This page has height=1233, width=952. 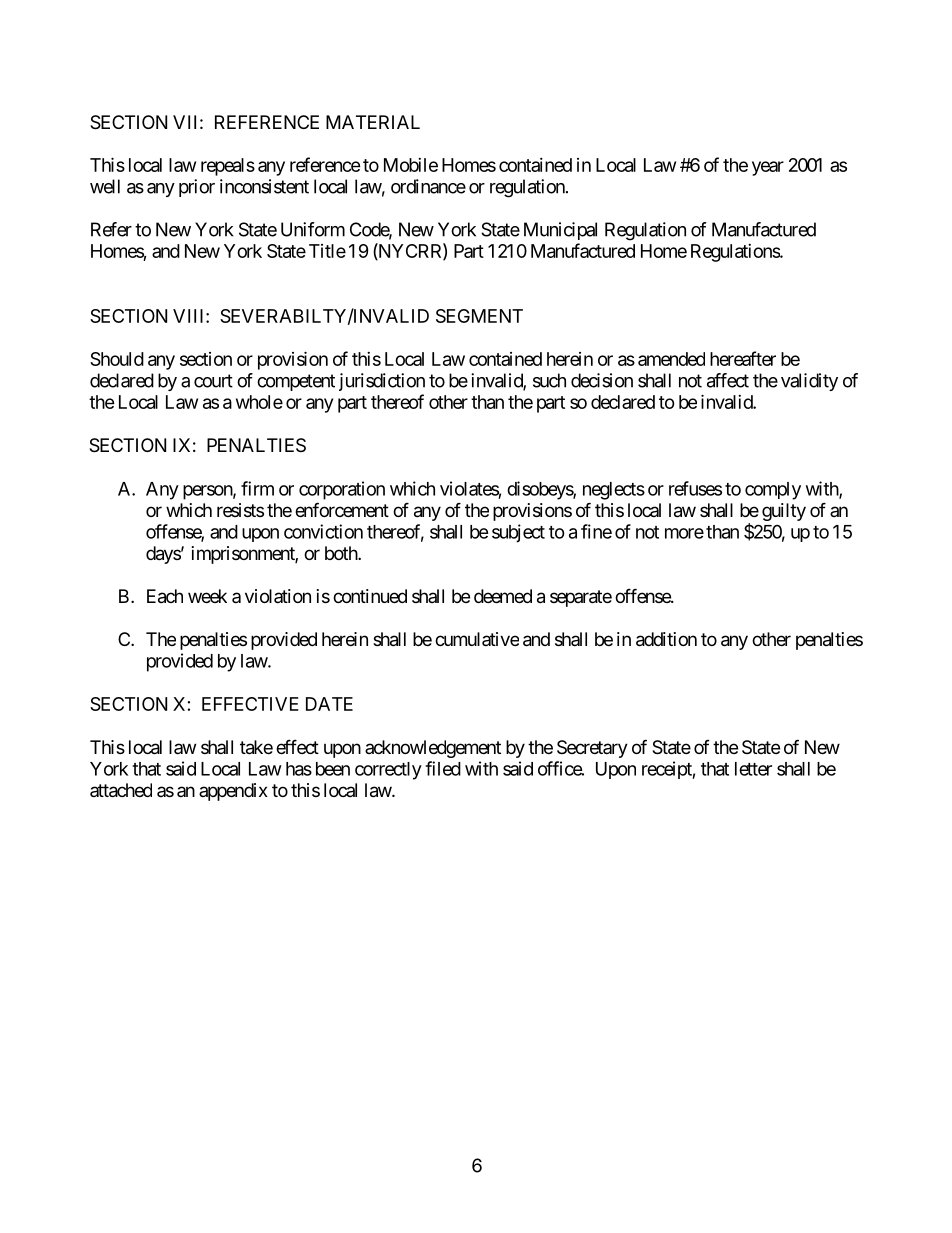 I want to click on appendix, so click(x=233, y=792).
